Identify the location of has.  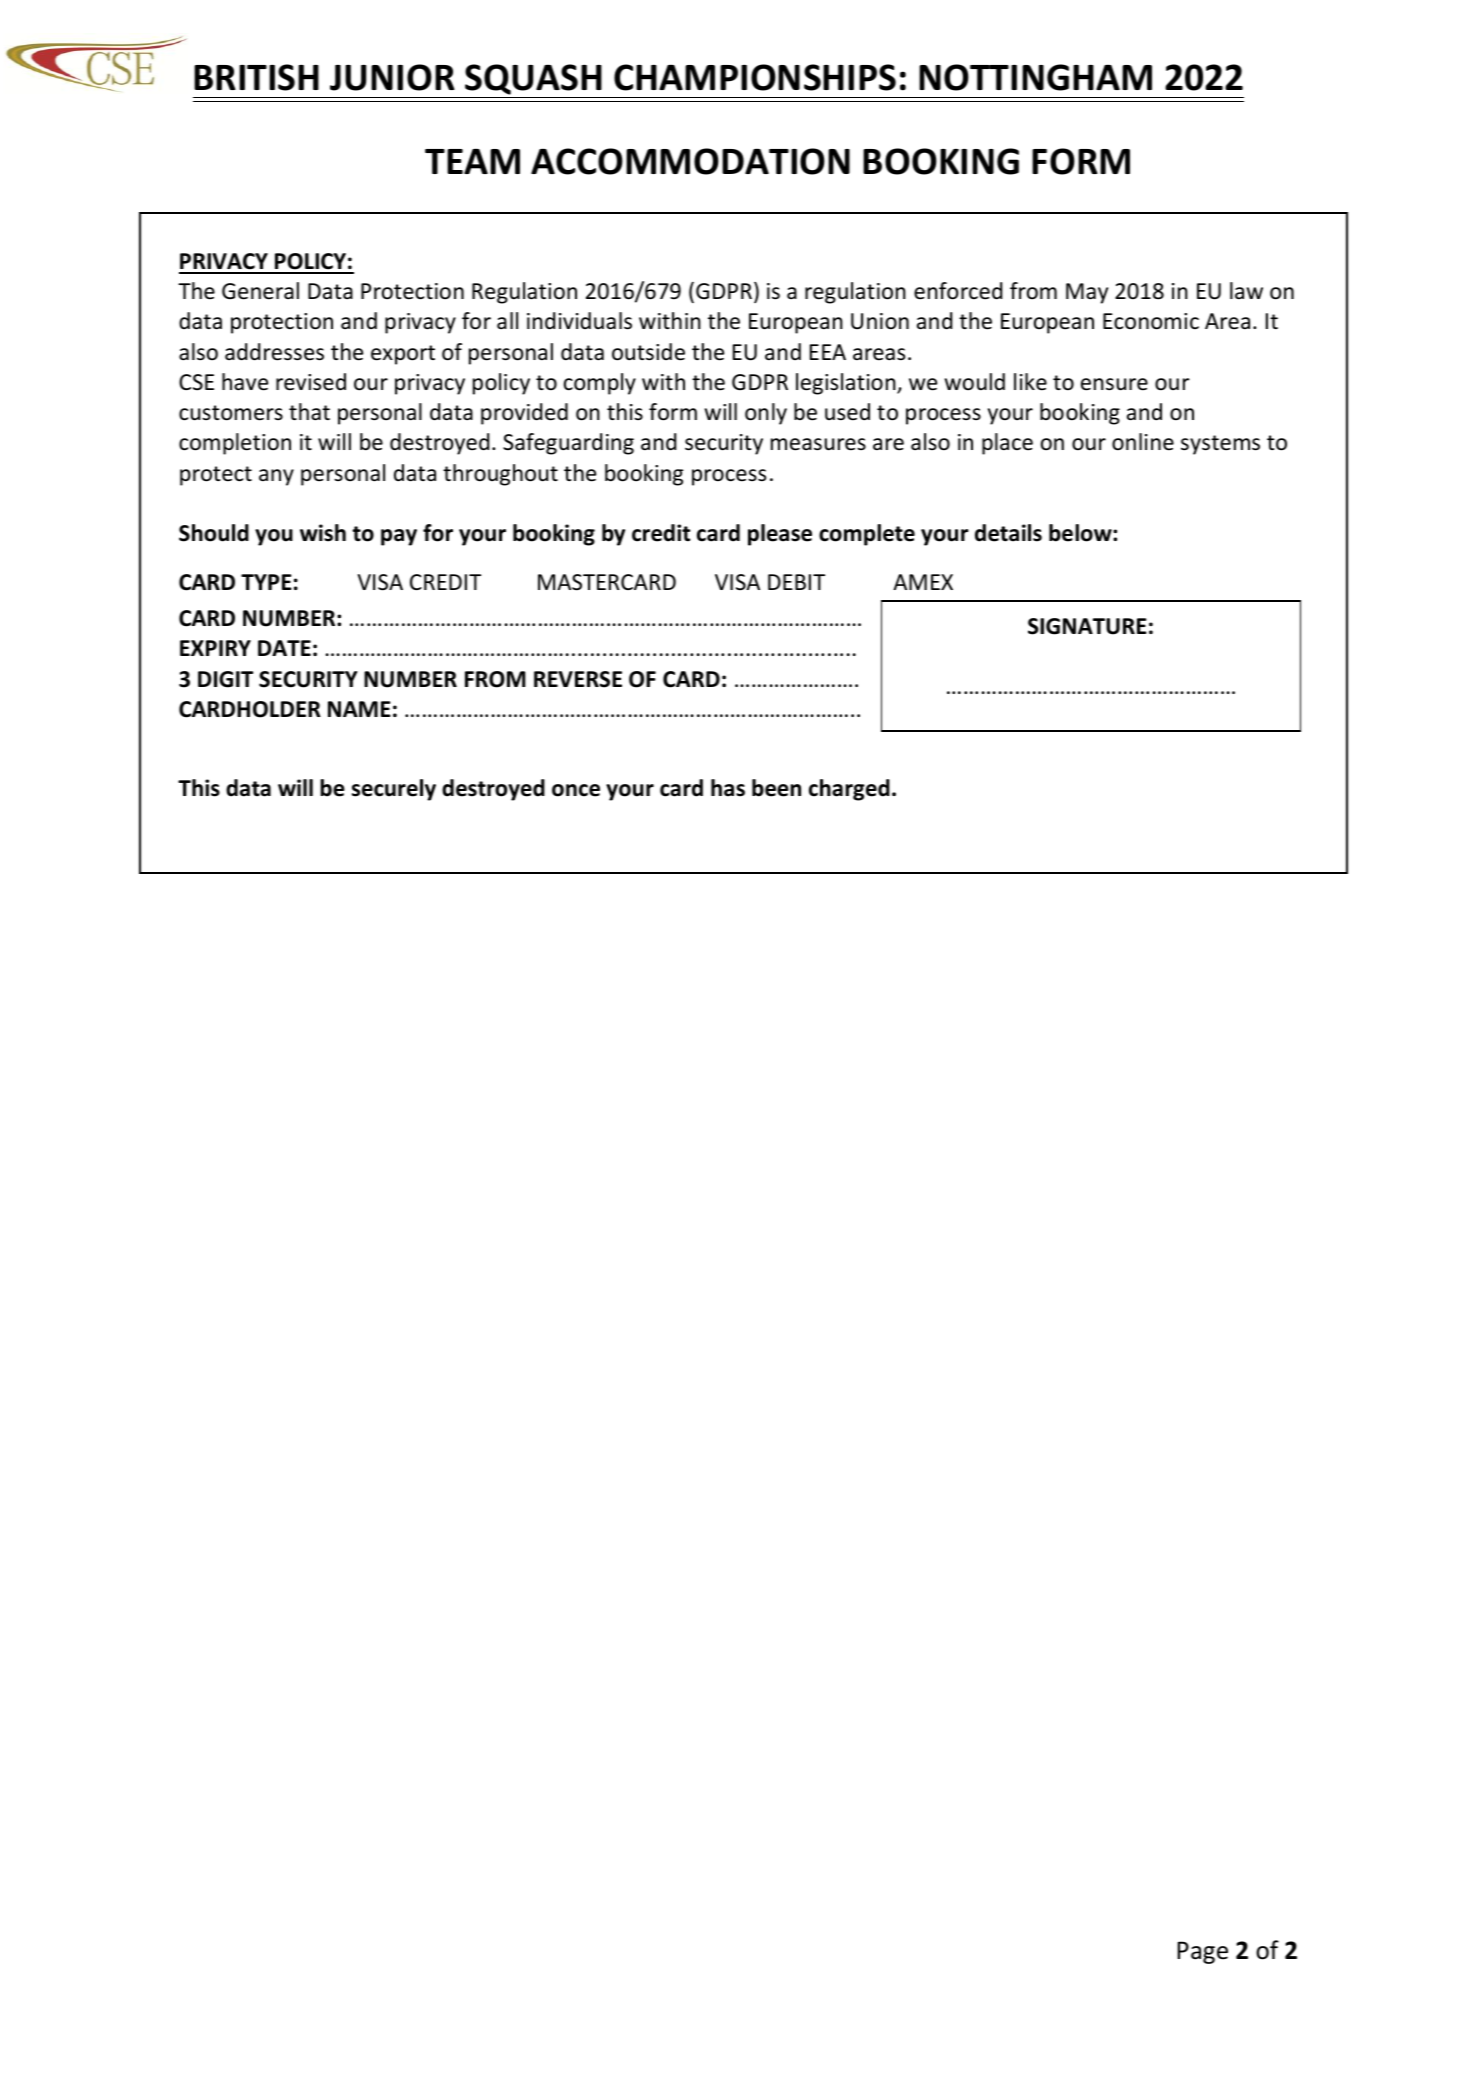
(728, 788).
